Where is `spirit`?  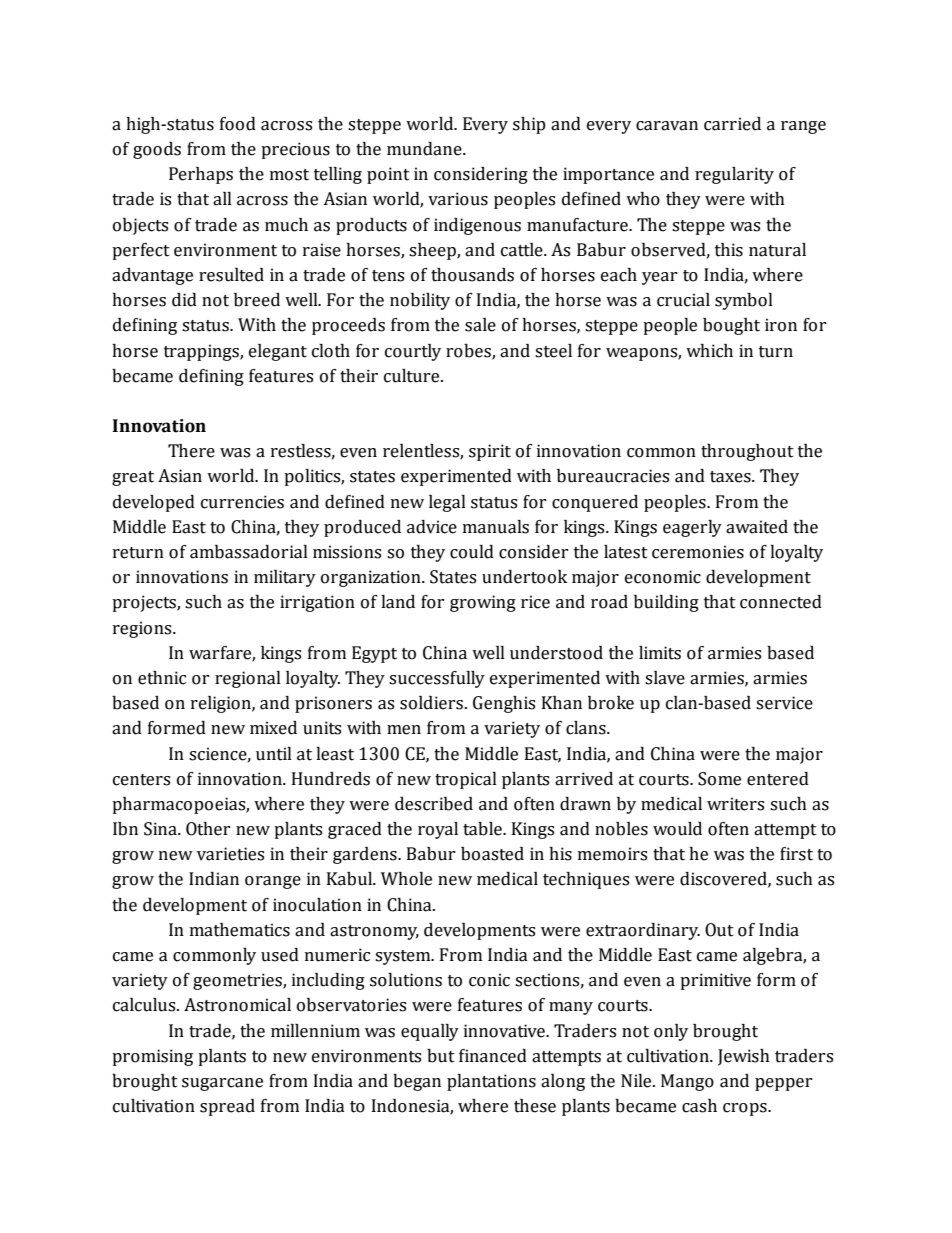 spirit is located at coordinates (490, 452).
